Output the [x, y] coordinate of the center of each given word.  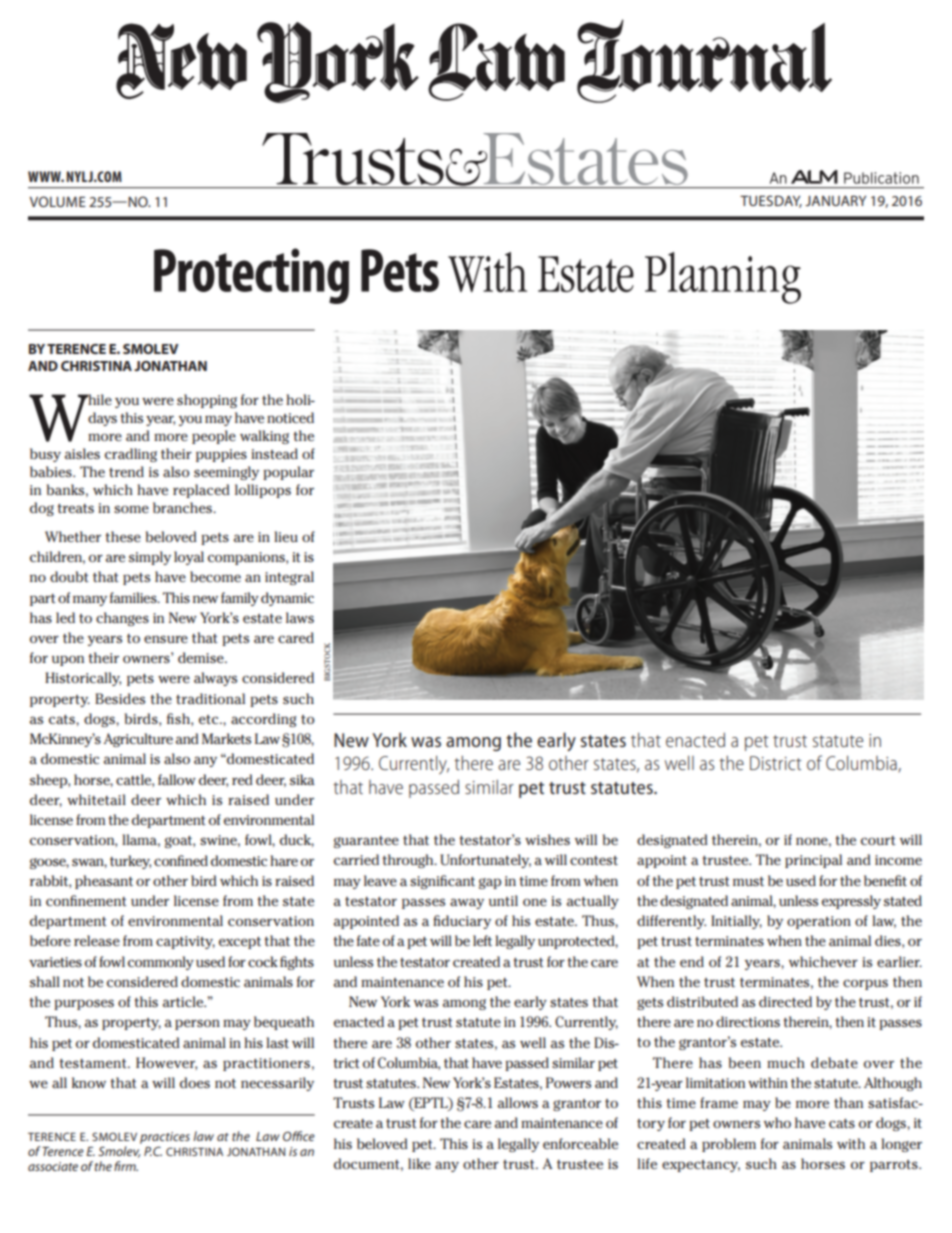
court [878, 840]
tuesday [771, 201]
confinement [86, 900]
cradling [131, 455]
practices [165, 1138]
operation [819, 922]
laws [300, 617]
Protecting [251, 276]
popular [288, 473]
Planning [723, 278]
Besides [120, 698]
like [419, 1163]
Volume [58, 201]
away [467, 903]
